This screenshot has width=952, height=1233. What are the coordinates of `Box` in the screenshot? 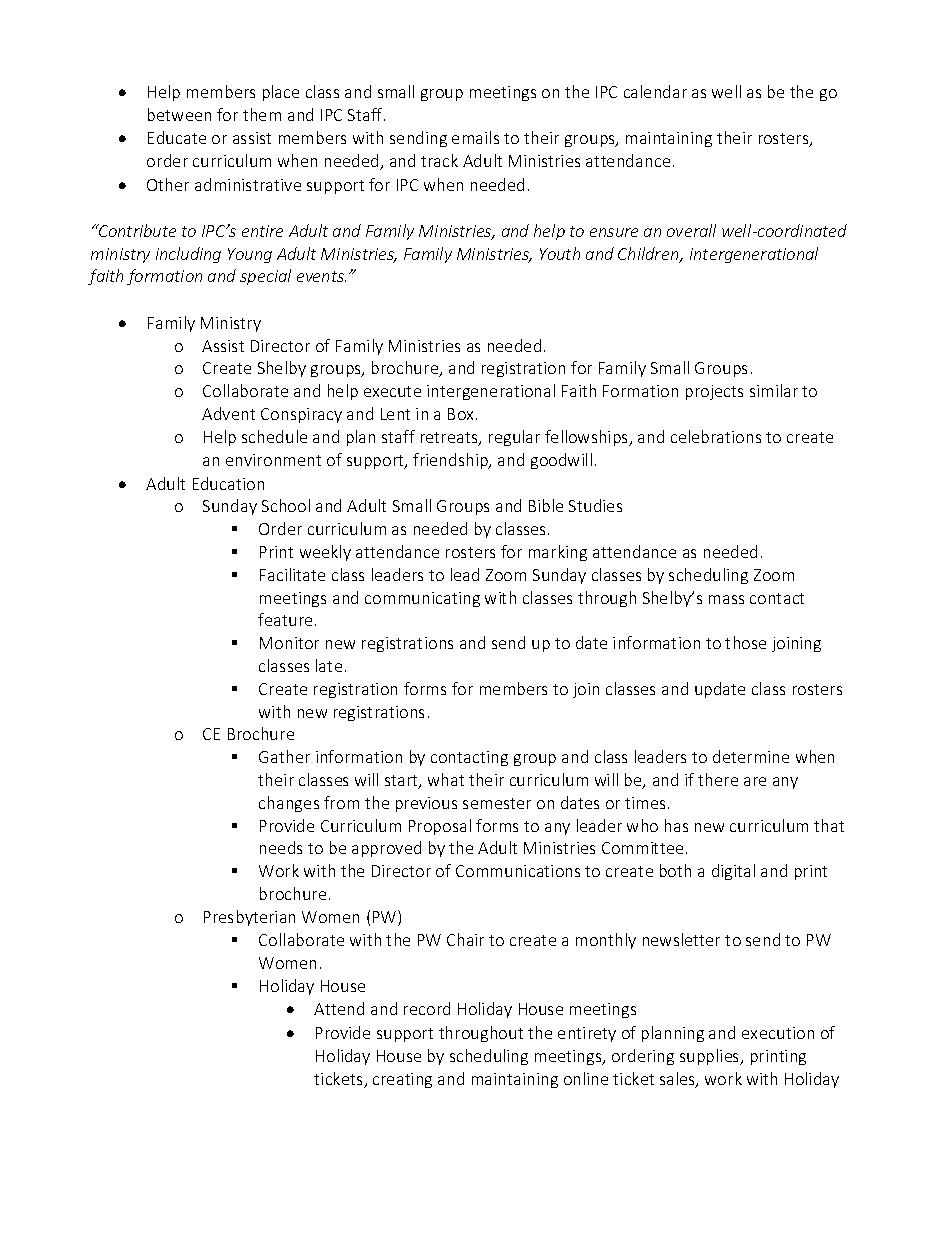 It's located at (462, 414).
